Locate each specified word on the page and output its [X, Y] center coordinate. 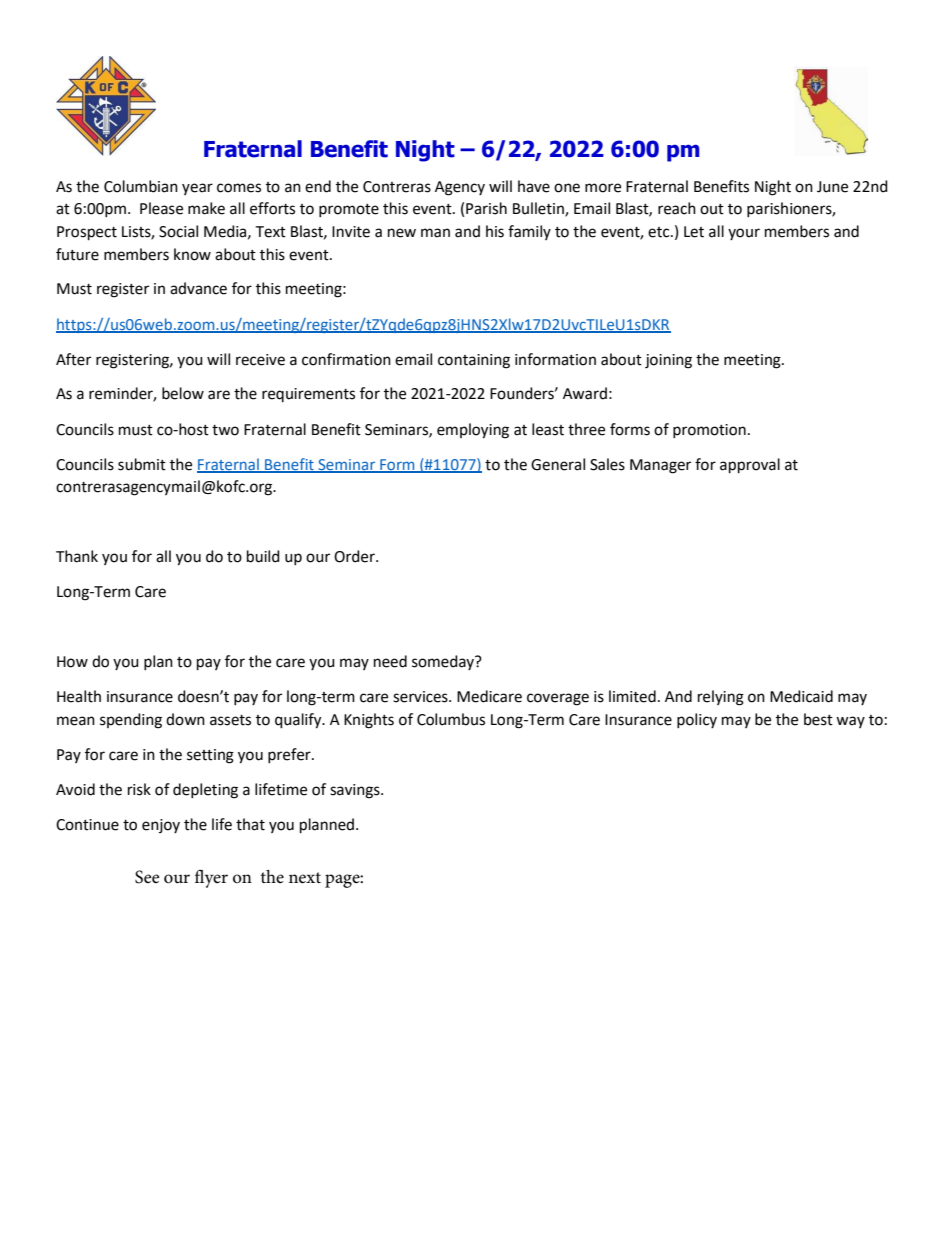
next [305, 878]
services [421, 697]
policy [697, 720]
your [744, 234]
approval [750, 466]
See [147, 877]
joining [668, 361]
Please [161, 208]
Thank [77, 556]
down [185, 719]
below [183, 393]
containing [474, 361]
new [402, 233]
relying [721, 698]
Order [355, 556]
